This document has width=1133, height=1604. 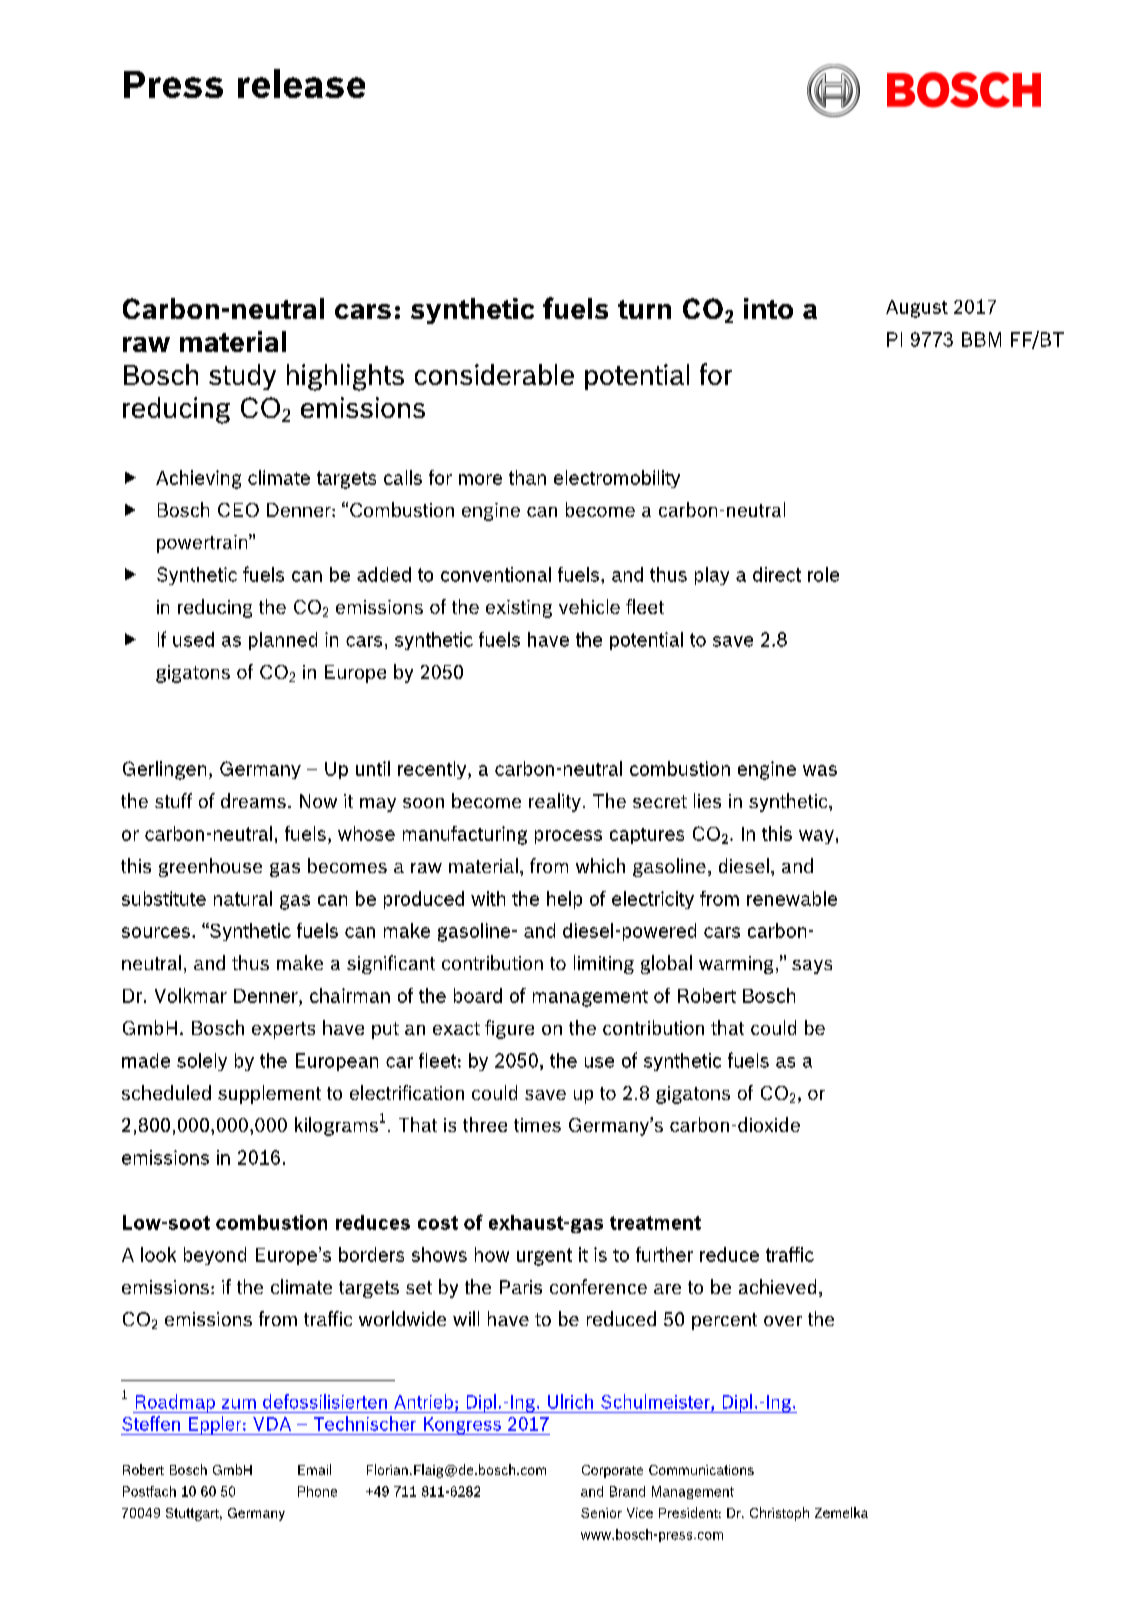 What do you see at coordinates (314, 1469) in the document?
I see `Email` at bounding box center [314, 1469].
